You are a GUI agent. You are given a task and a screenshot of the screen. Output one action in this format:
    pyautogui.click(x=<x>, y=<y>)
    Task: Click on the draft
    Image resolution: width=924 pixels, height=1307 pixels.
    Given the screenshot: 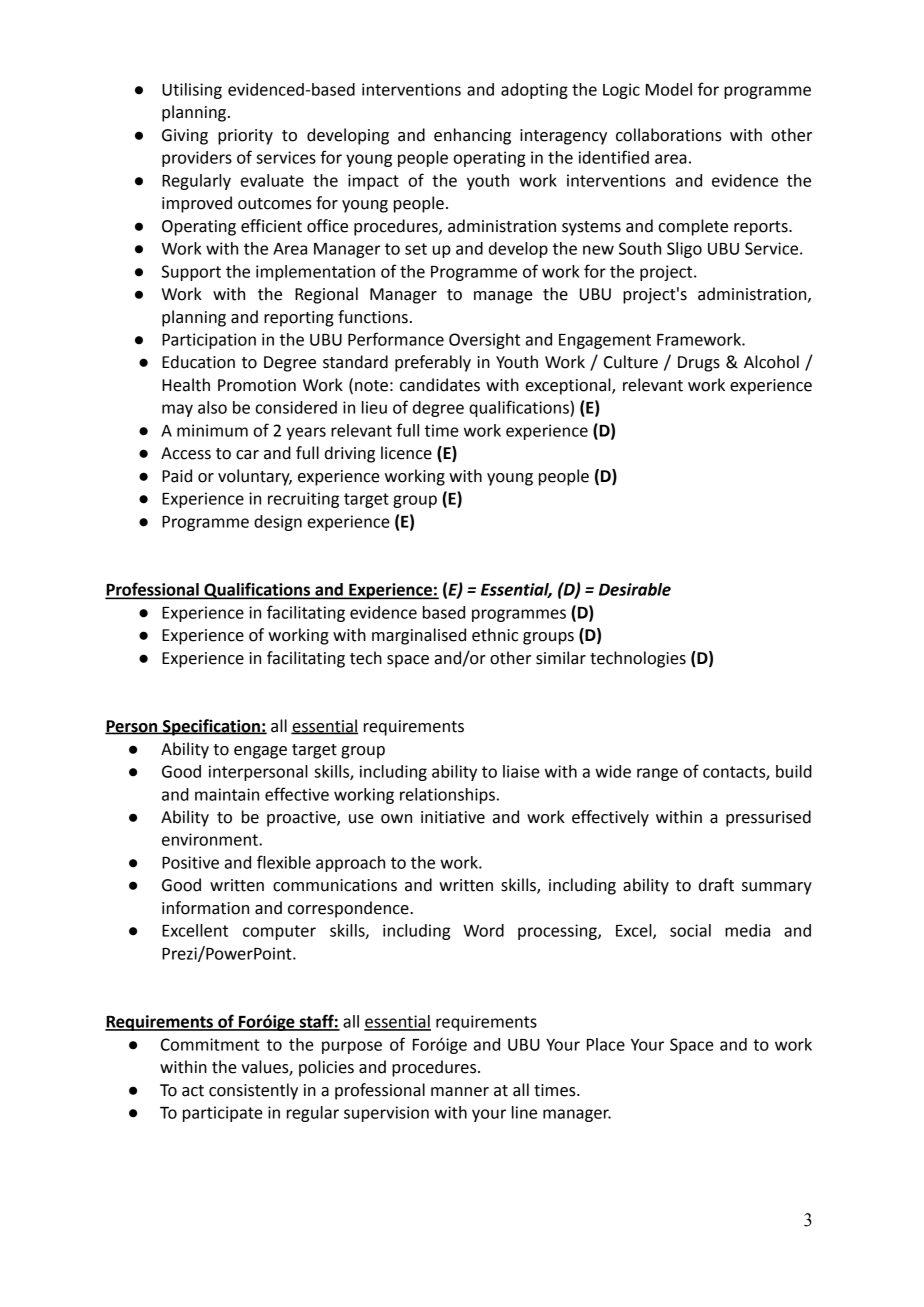 What is the action you would take?
    pyautogui.click(x=716, y=885)
